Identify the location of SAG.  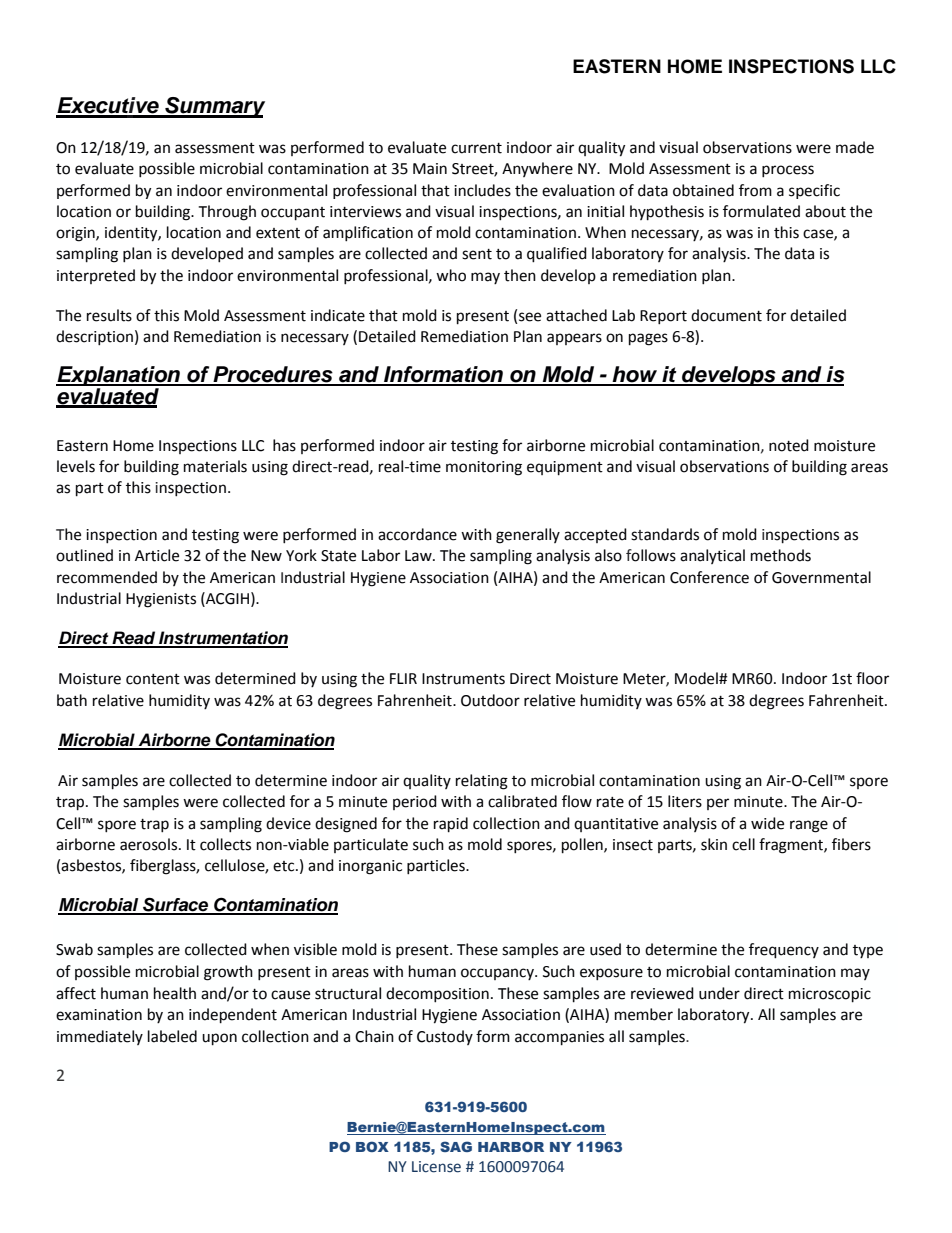
(456, 1146).
